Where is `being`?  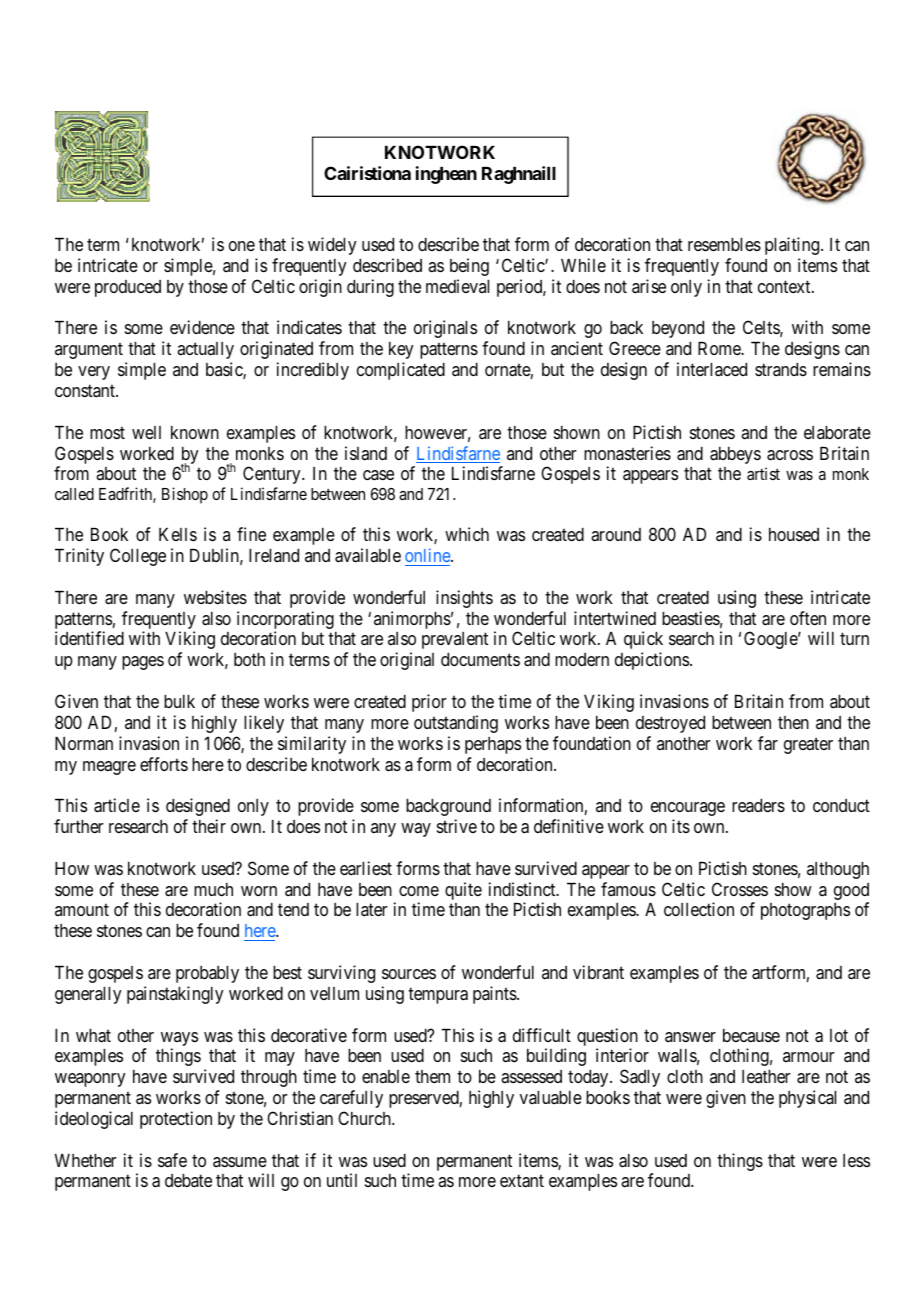 being is located at coordinates (469, 267).
